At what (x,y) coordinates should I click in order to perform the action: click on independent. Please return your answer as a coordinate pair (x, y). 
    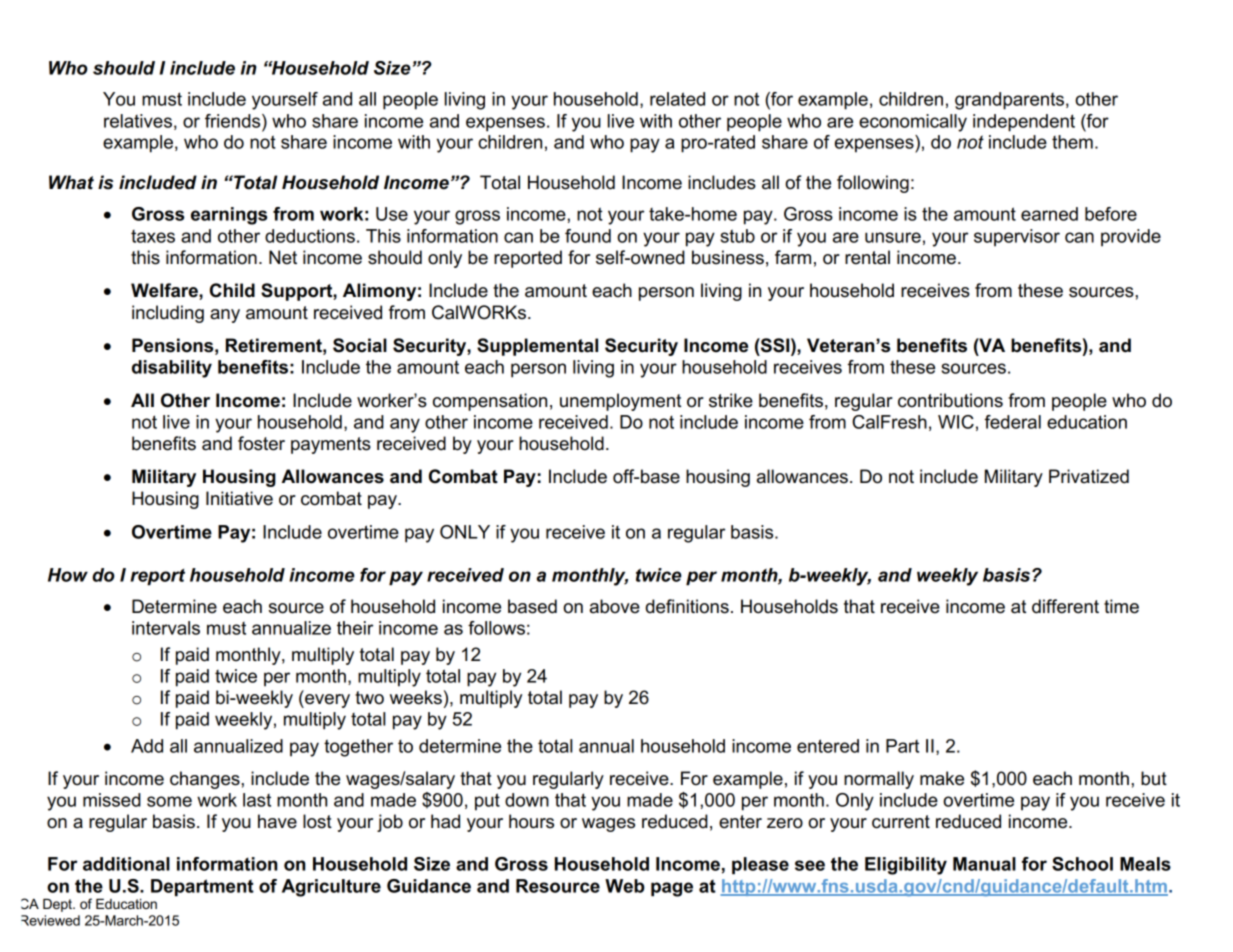
    Looking at the image, I should click on (1024, 123).
